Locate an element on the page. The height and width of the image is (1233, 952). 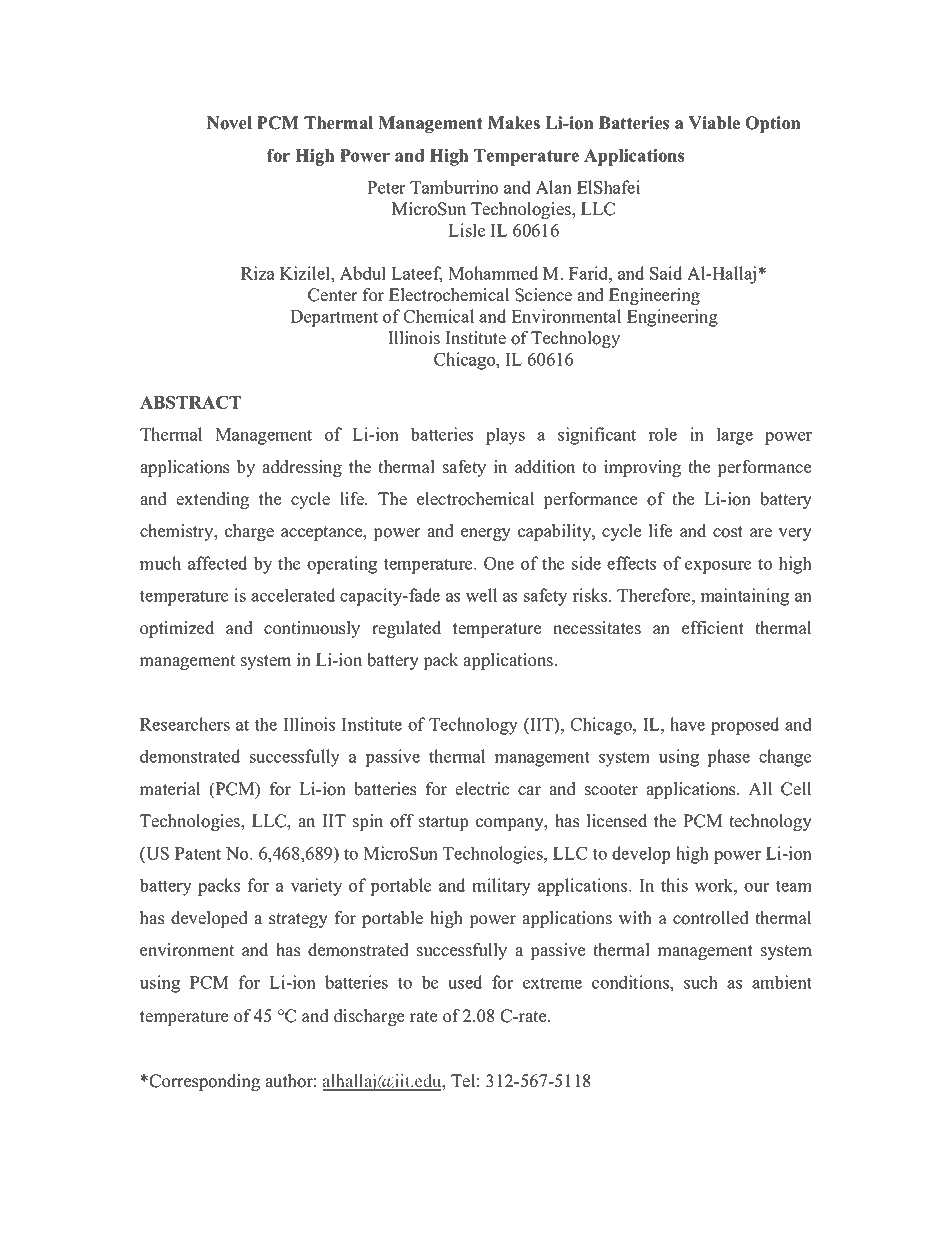
phase is located at coordinates (729, 758).
